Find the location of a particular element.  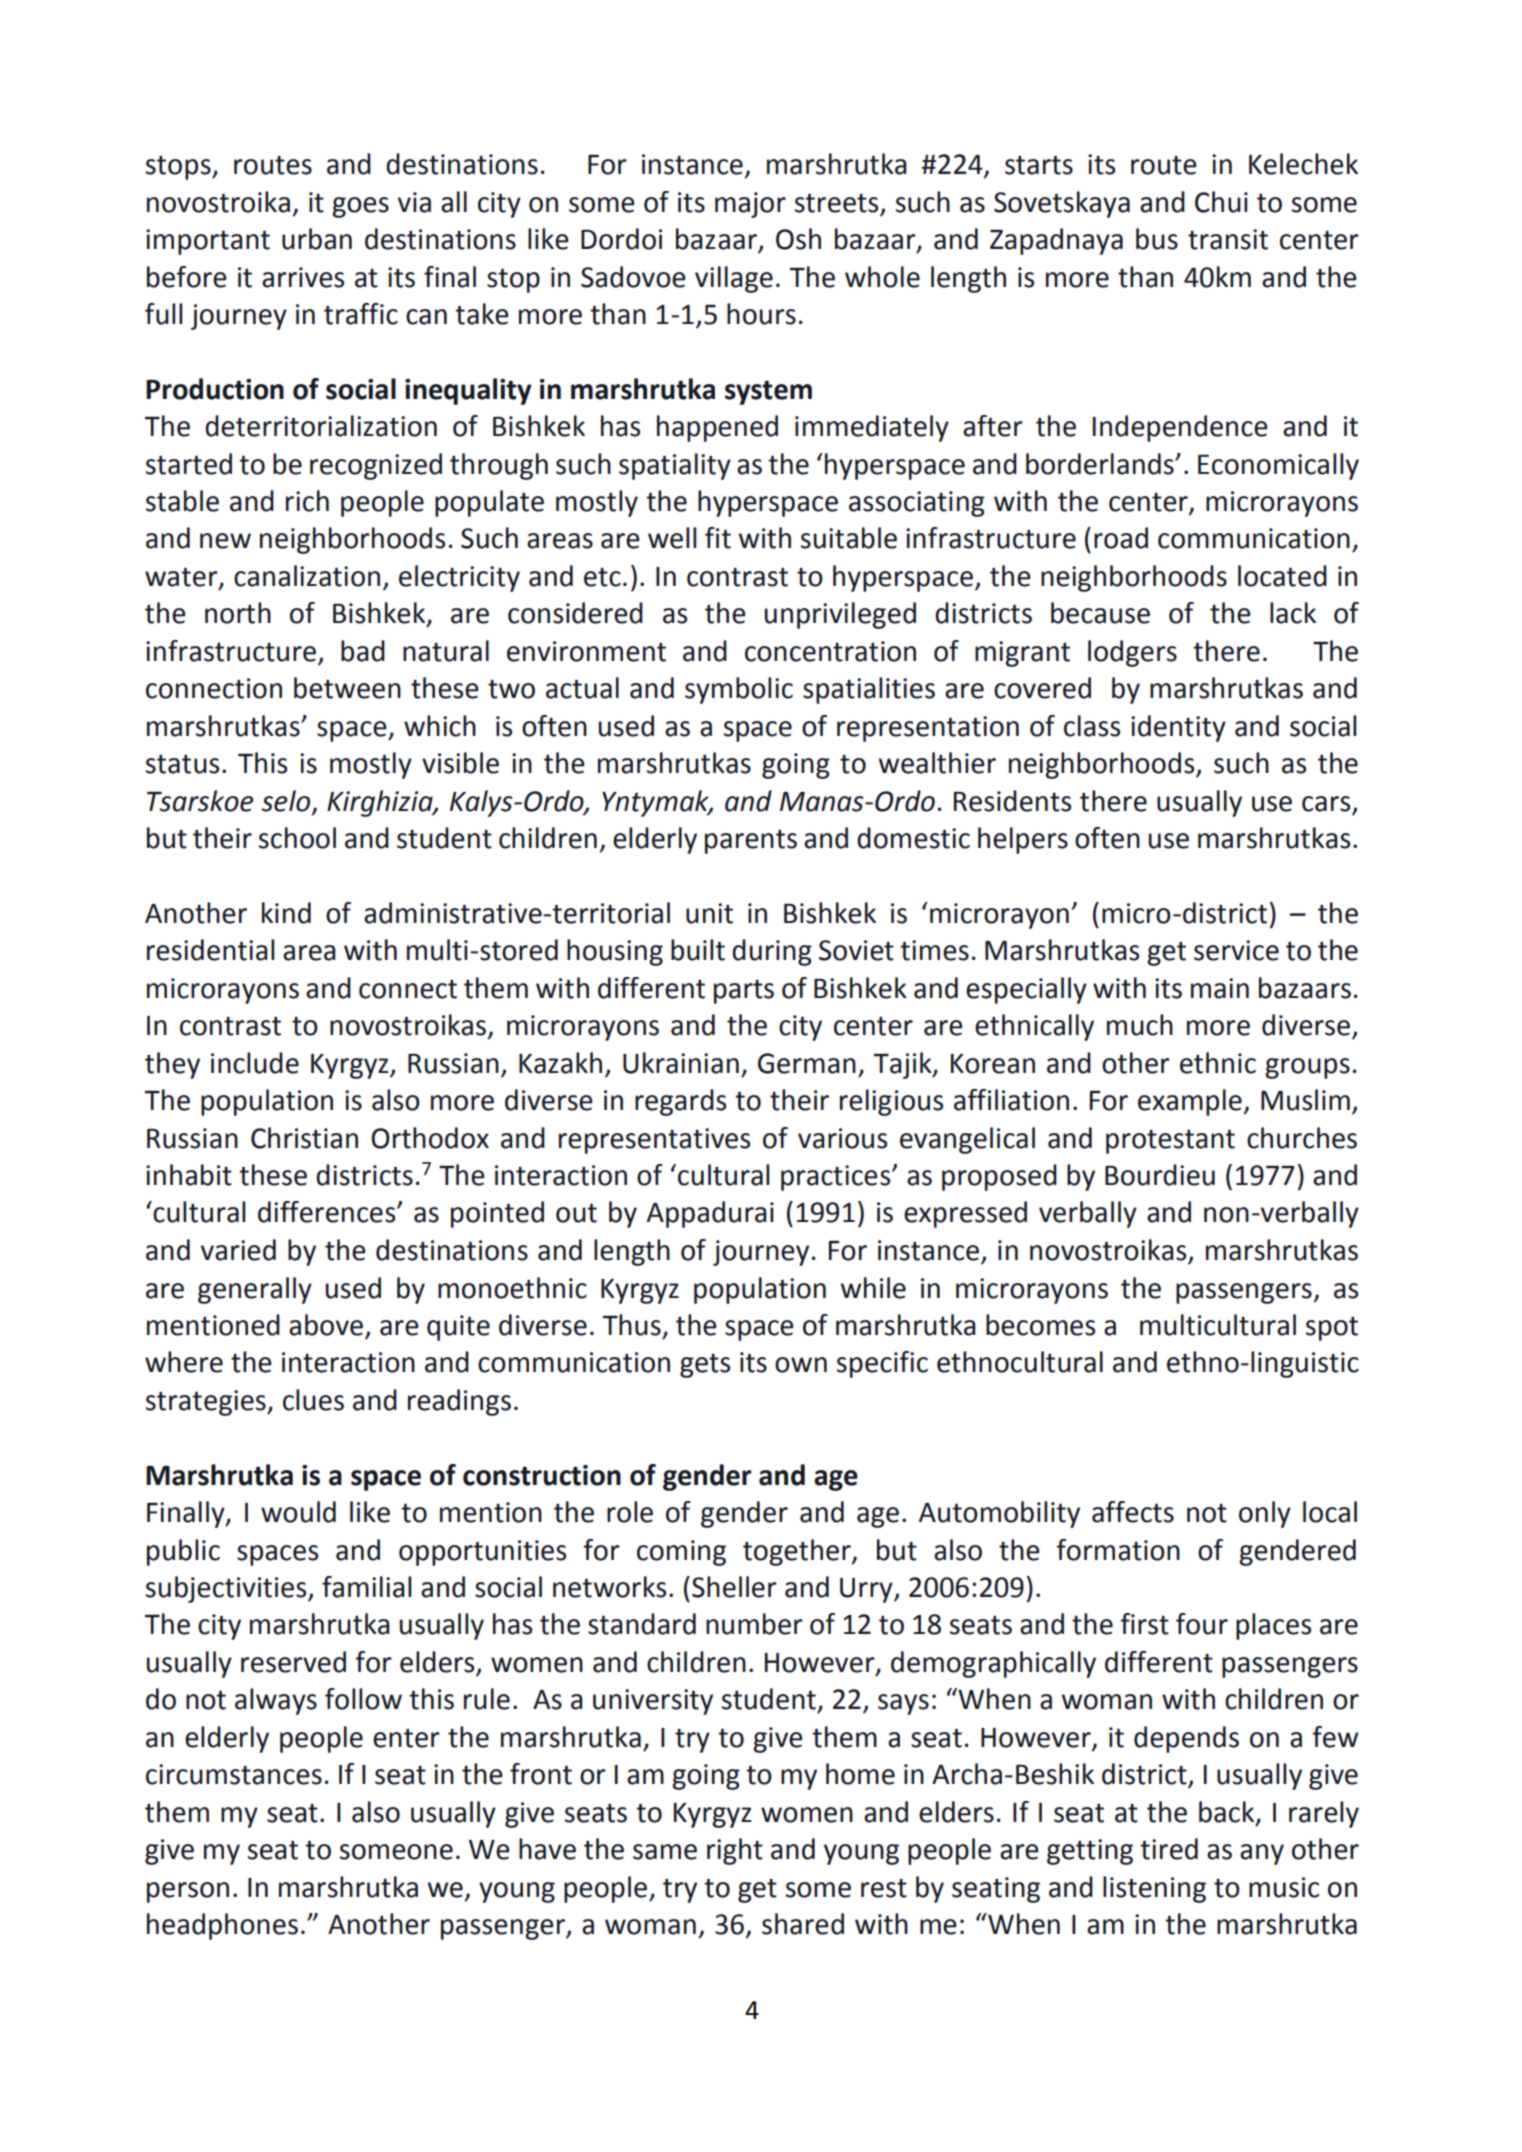

include is located at coordinates (255, 1063).
